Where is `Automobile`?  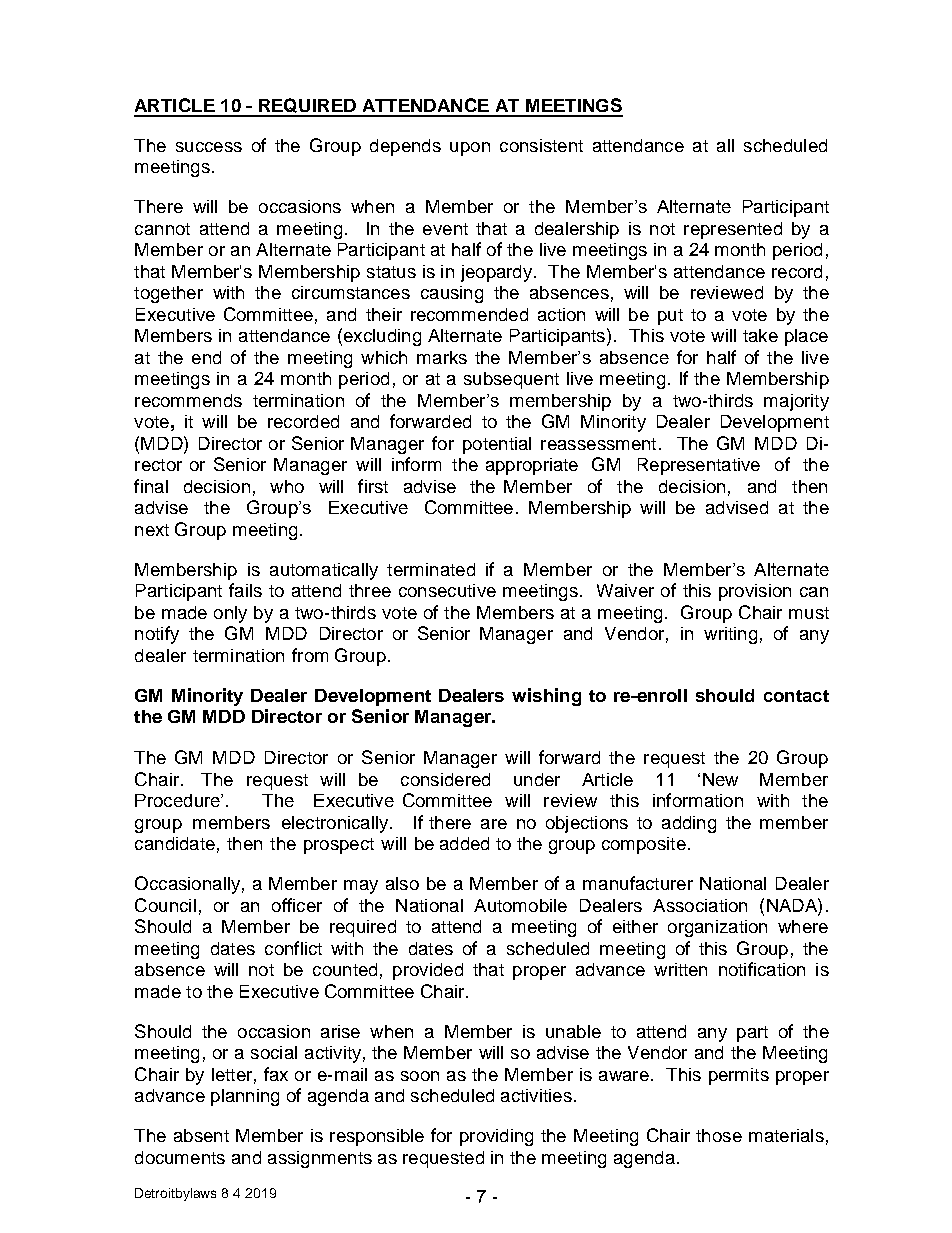 Automobile is located at coordinates (520, 905).
